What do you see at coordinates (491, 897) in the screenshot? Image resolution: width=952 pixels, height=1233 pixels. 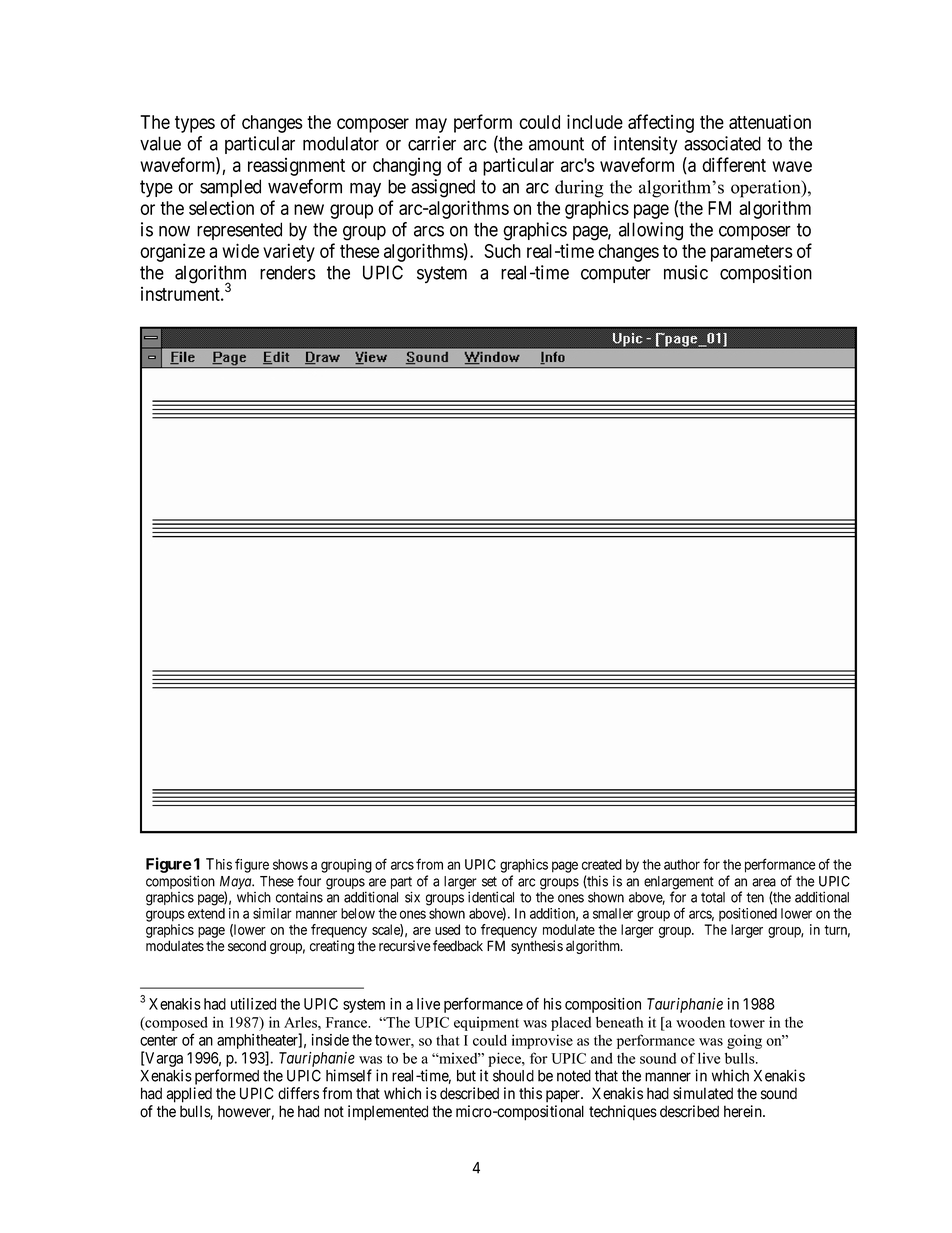 I see `identical` at bounding box center [491, 897].
